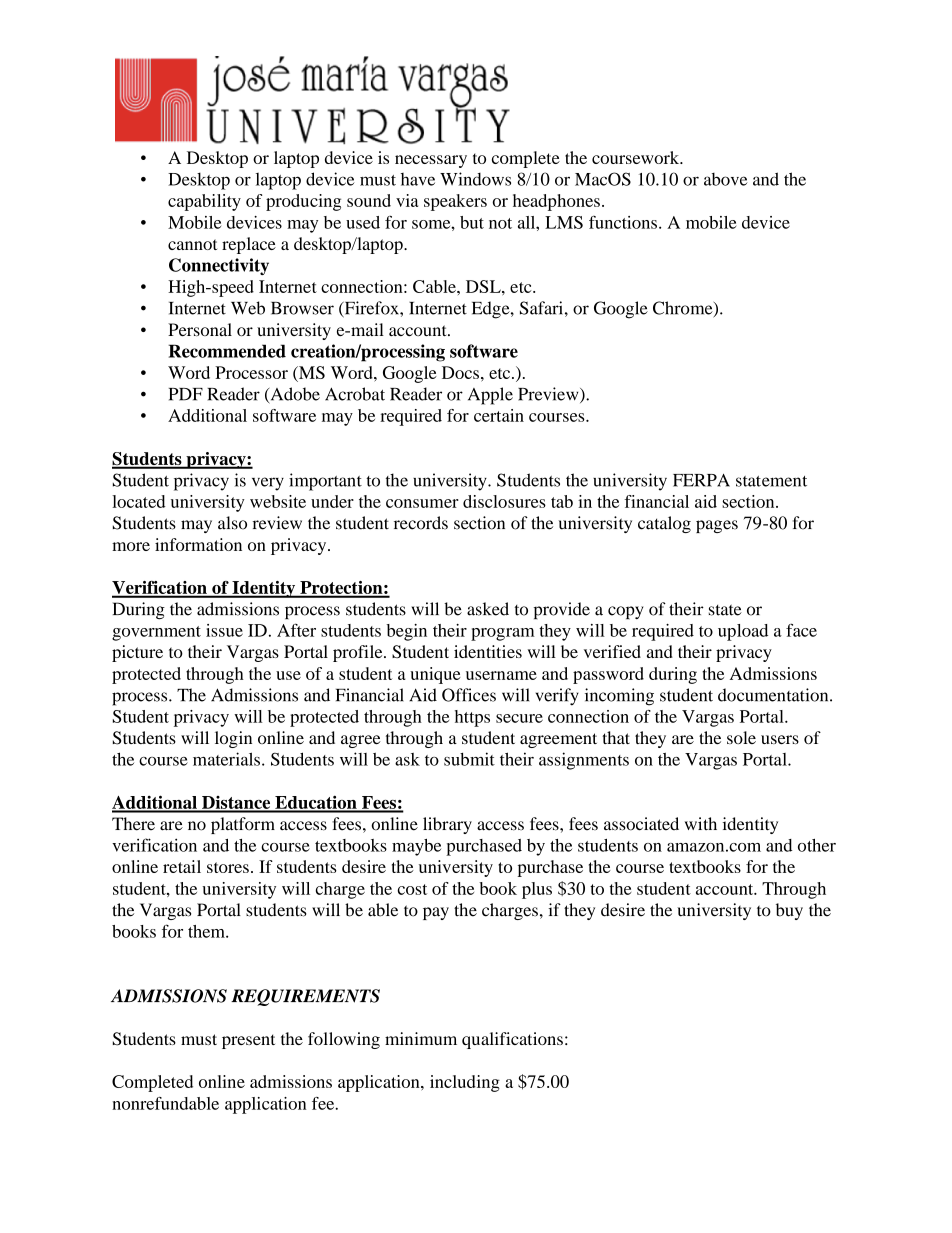  I want to click on asked, so click(488, 609).
